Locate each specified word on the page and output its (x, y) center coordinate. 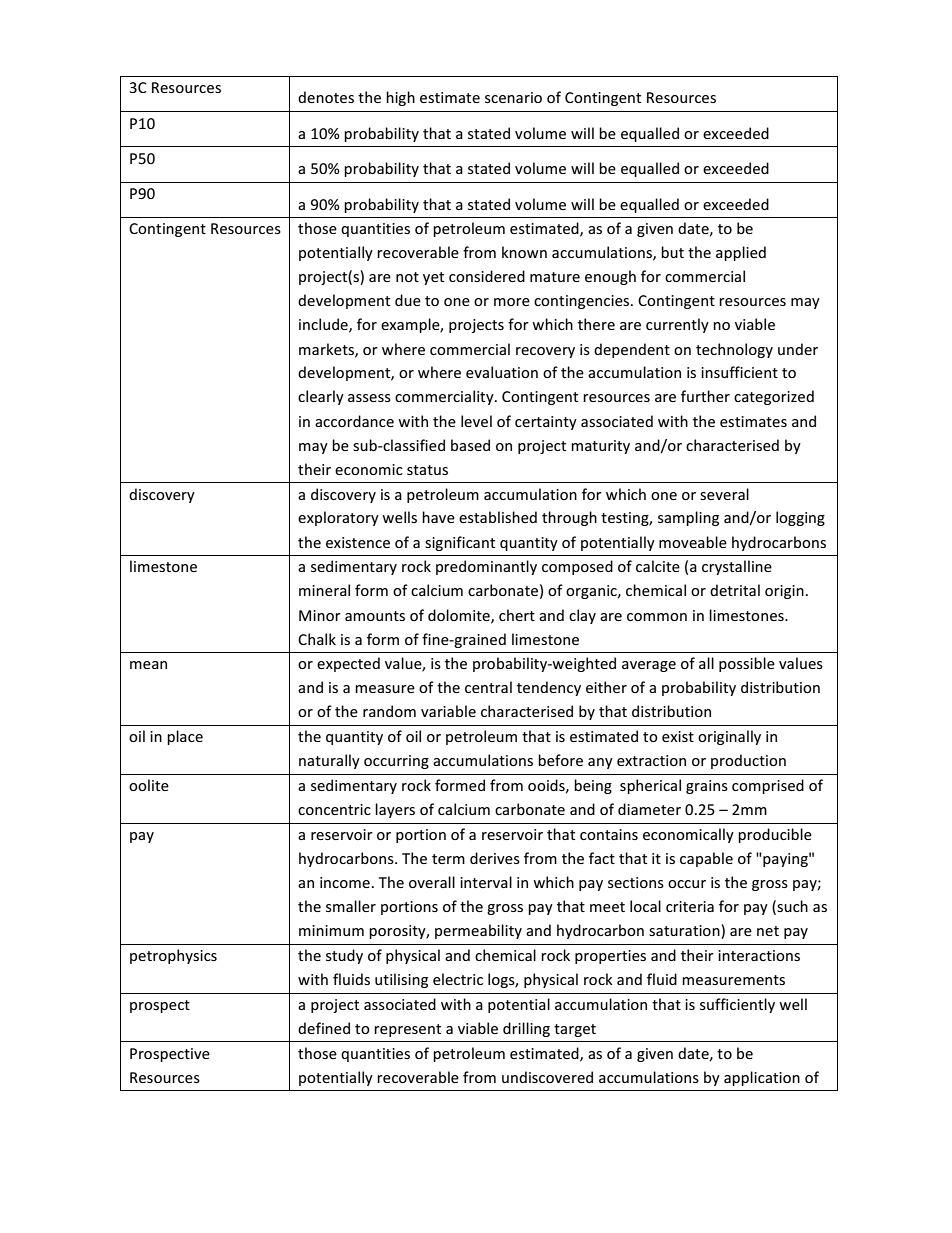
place (185, 737)
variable (448, 711)
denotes (326, 97)
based (470, 445)
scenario (513, 97)
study (344, 956)
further (705, 396)
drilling (526, 1029)
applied (741, 253)
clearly (321, 397)
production (748, 761)
